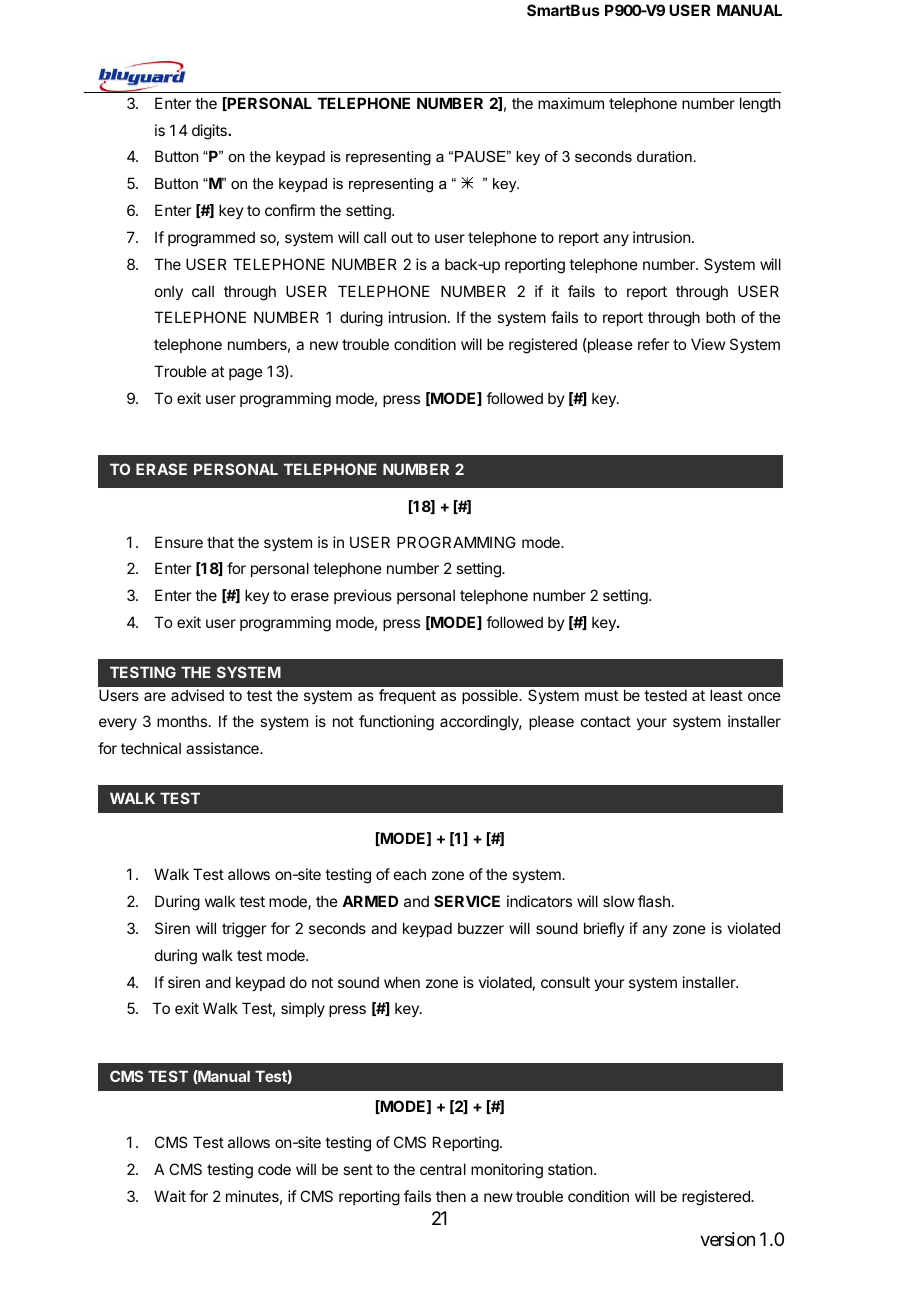 This screenshot has height=1307, width=924. Describe the element at coordinates (708, 344) in the screenshot. I see `View` at that location.
